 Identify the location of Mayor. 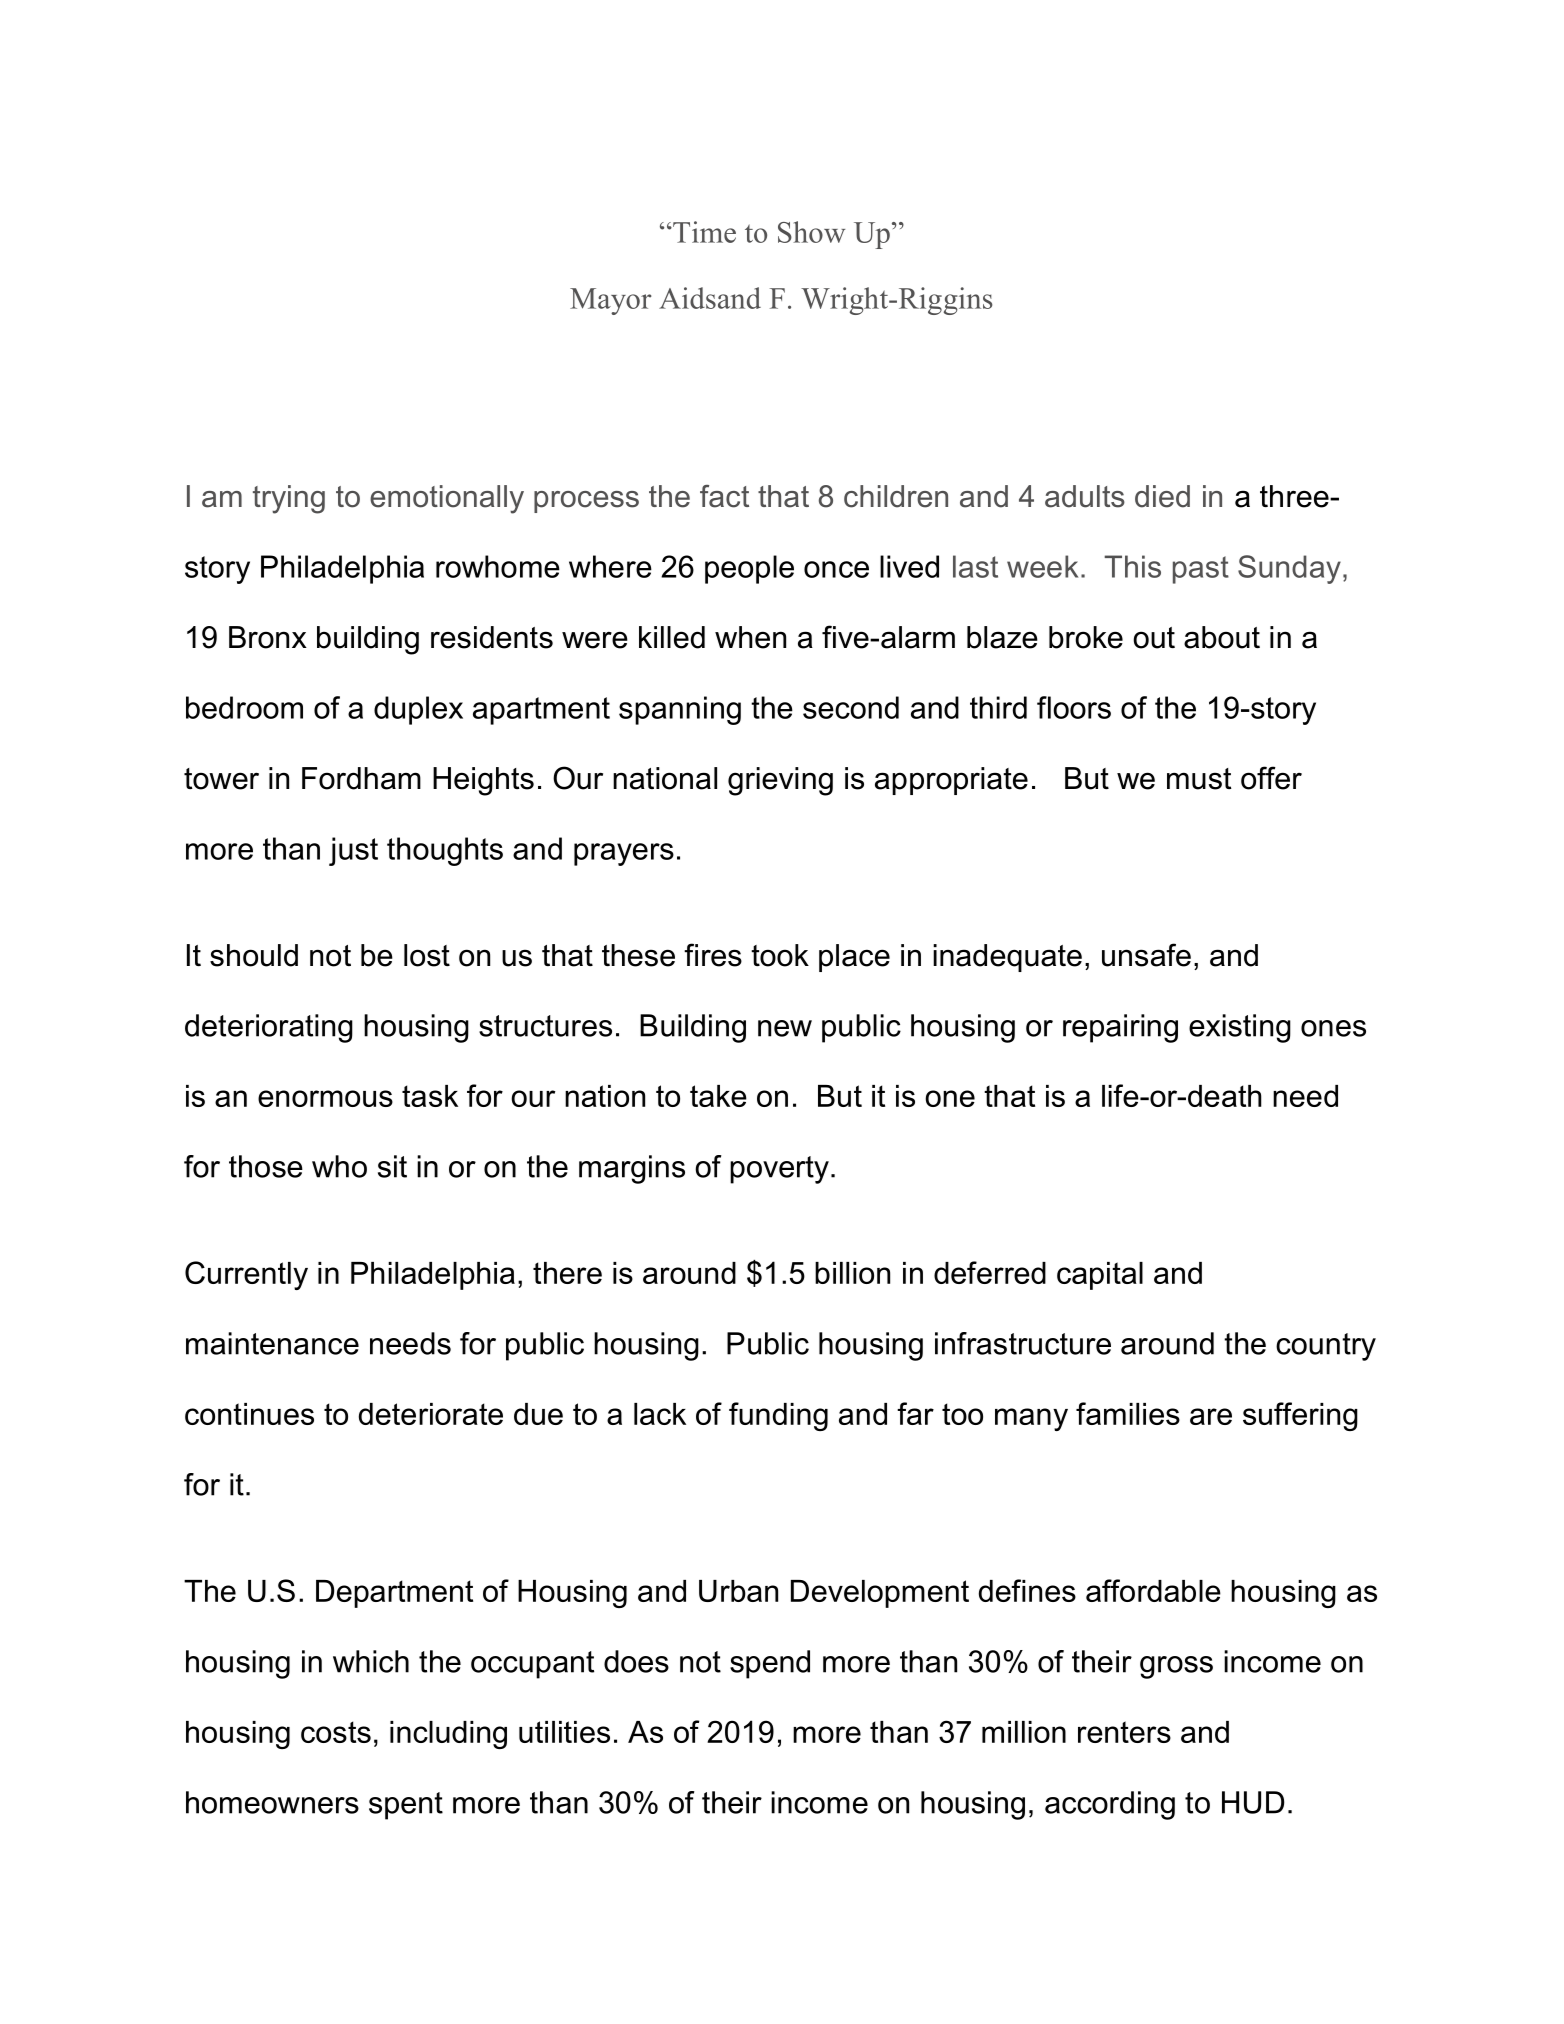
(610, 301).
